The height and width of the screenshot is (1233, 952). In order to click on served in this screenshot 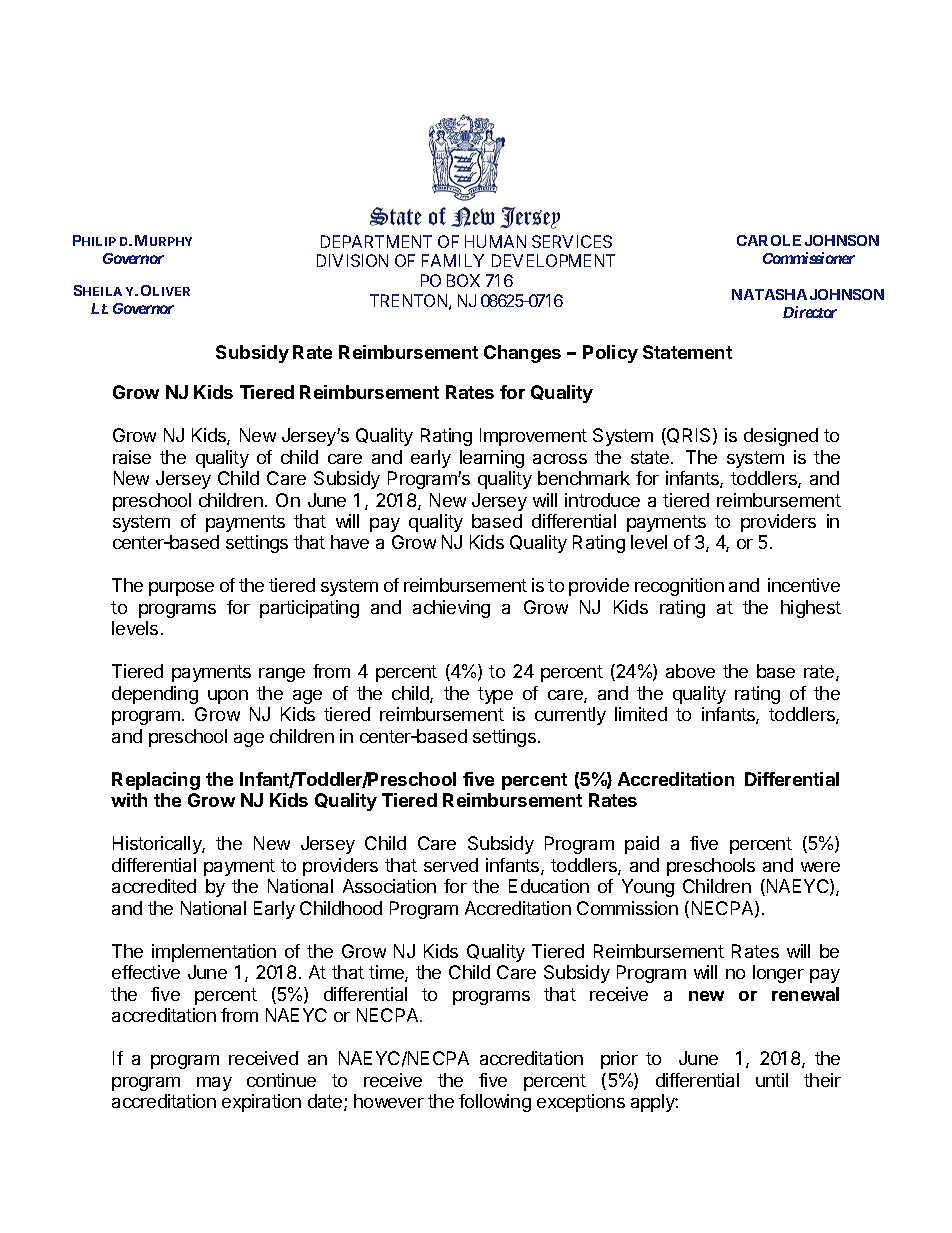, I will do `click(451, 865)`.
